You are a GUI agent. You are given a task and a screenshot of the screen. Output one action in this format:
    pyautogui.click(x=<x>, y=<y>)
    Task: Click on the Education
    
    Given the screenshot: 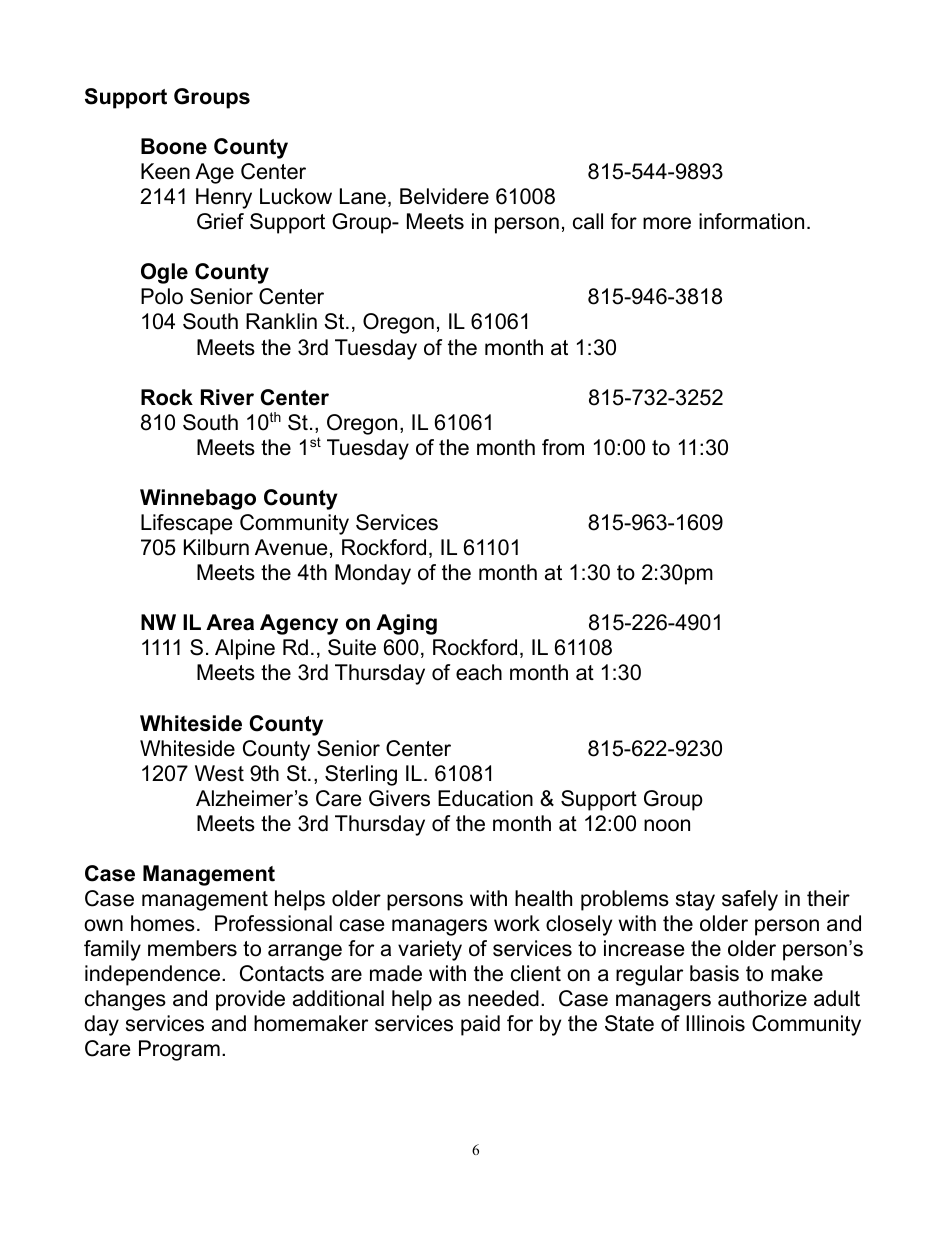 What is the action you would take?
    pyautogui.click(x=485, y=798)
